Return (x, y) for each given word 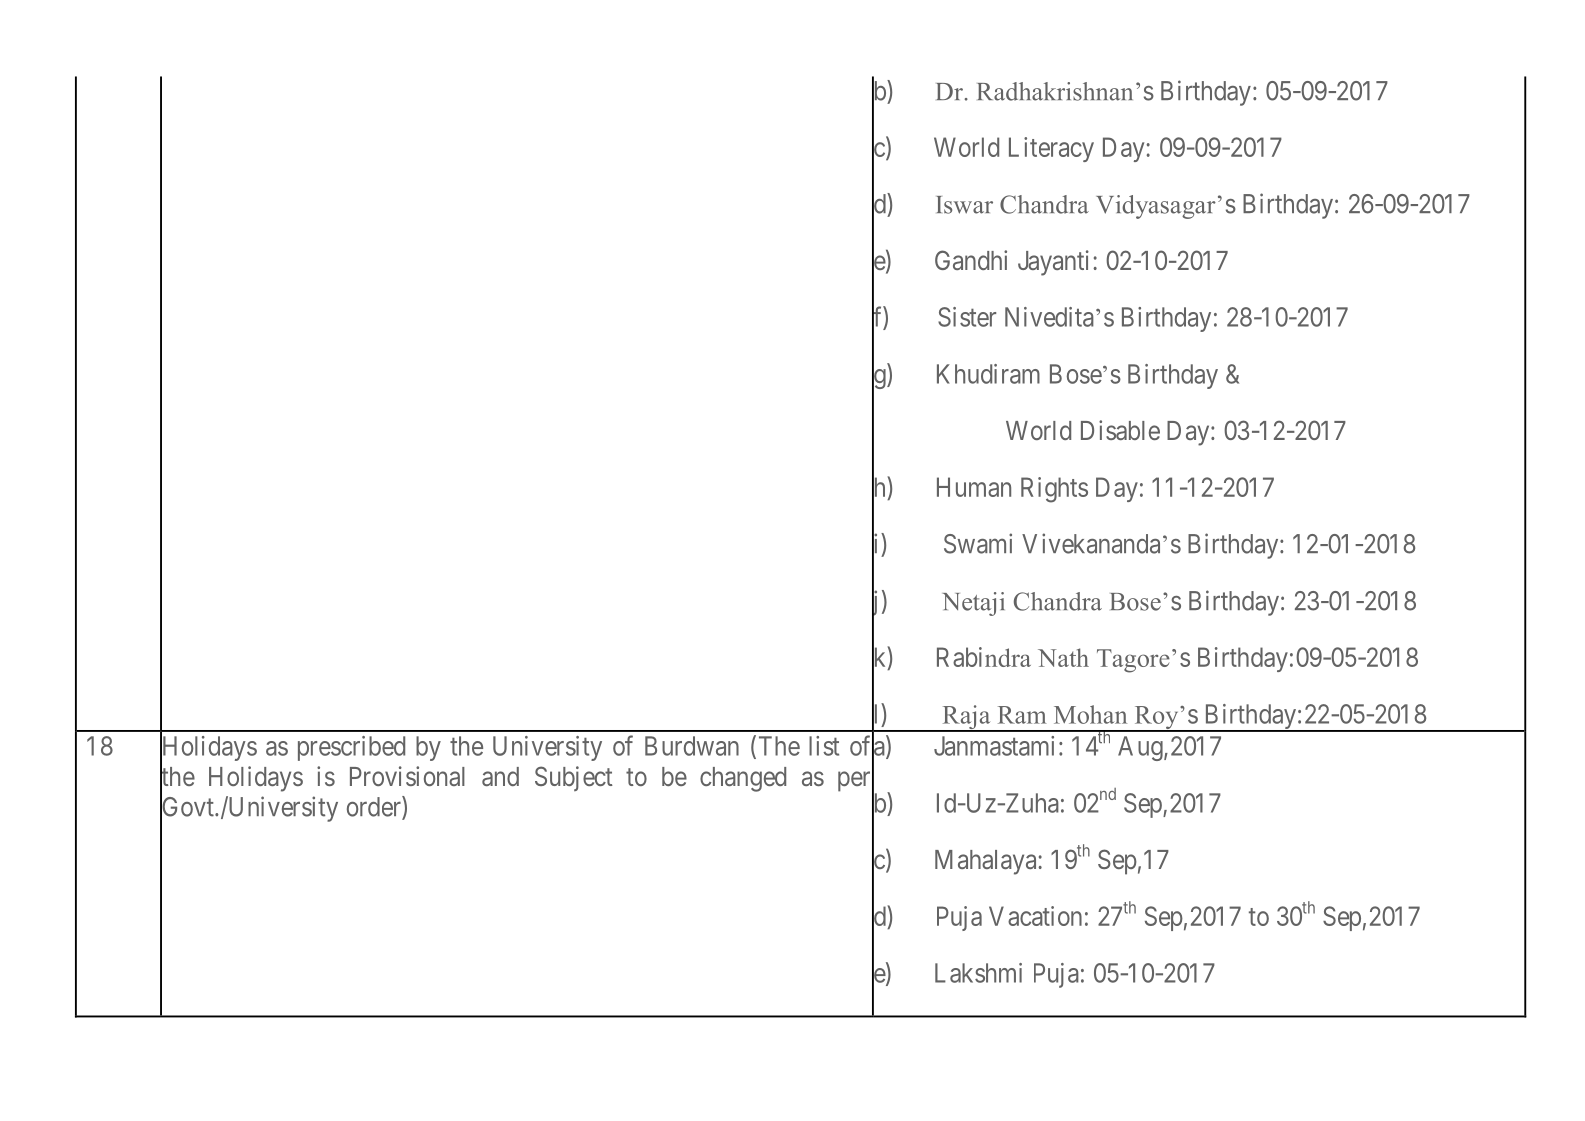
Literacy (1051, 149)
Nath (1063, 657)
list (824, 746)
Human (974, 487)
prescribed (351, 748)
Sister (967, 317)
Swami (978, 543)
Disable (1120, 430)
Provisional (407, 776)
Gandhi (971, 260)
